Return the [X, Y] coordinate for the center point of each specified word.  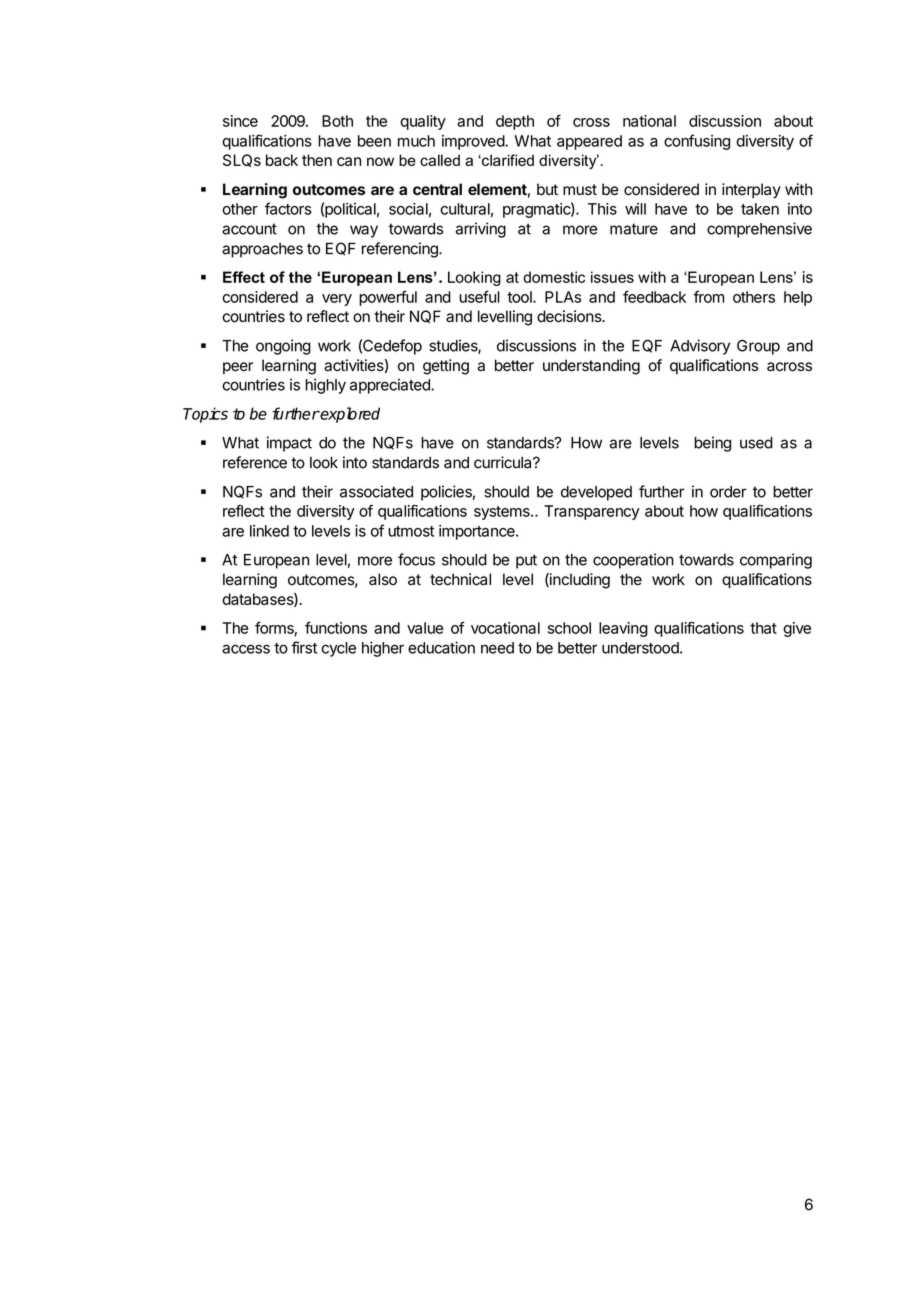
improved [473, 142]
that [763, 628]
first [304, 647]
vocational [505, 628]
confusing [697, 142]
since [240, 121]
